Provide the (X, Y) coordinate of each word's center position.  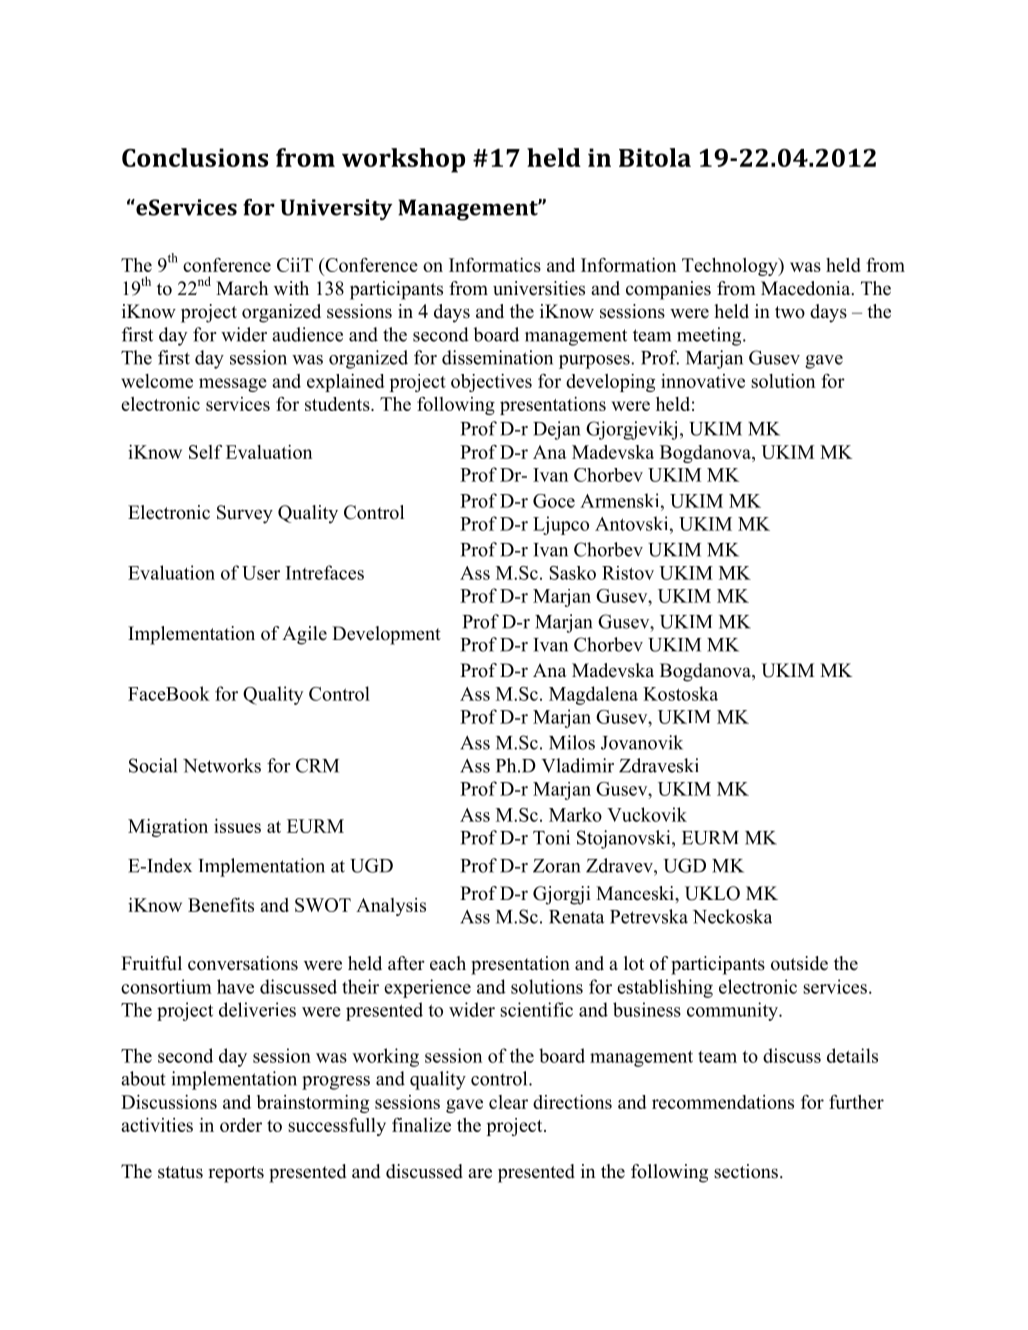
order (241, 1125)
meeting (710, 336)
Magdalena (593, 695)
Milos (572, 742)
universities (539, 288)
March (242, 288)
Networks (222, 765)
